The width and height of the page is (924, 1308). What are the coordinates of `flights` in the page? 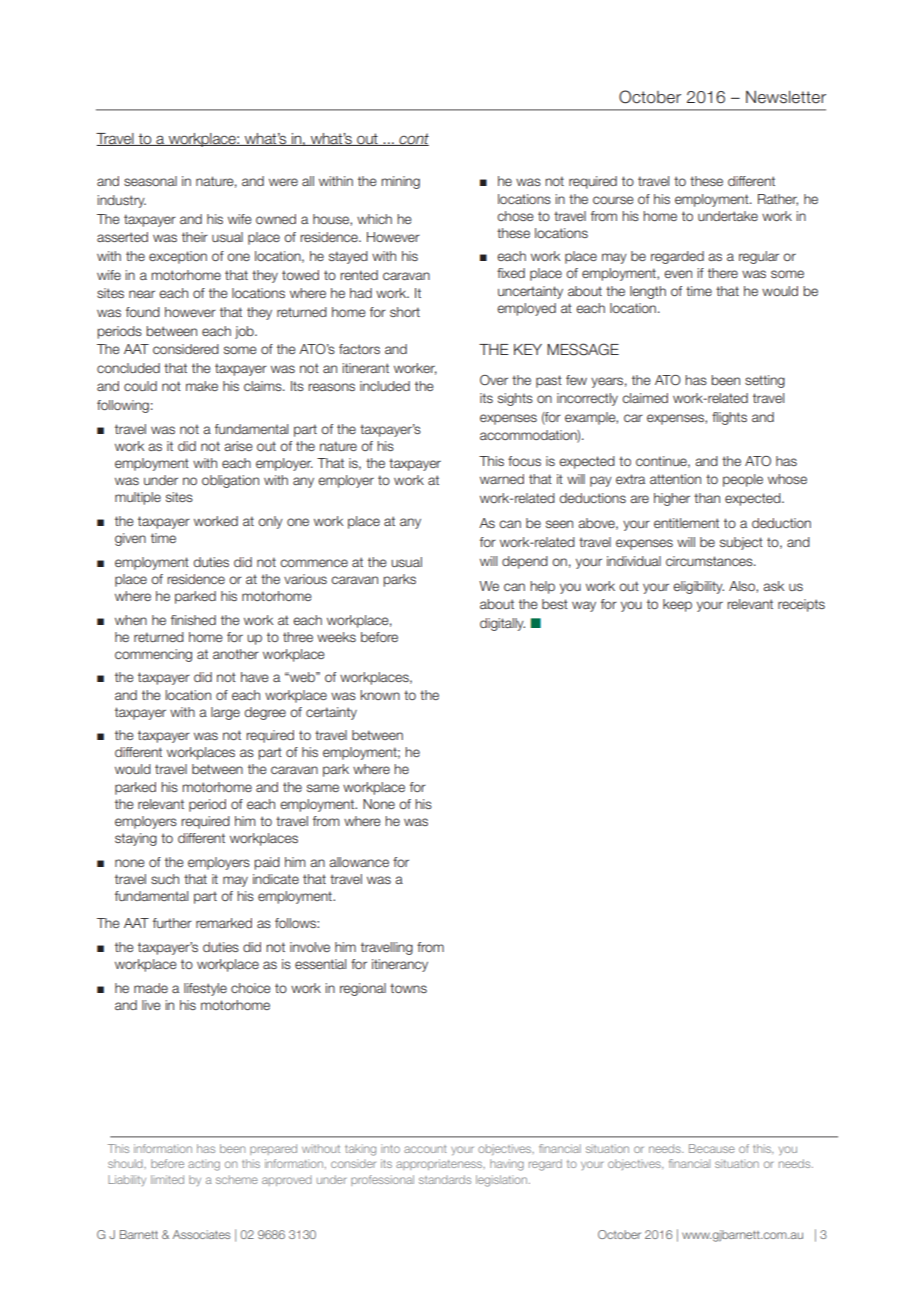 It's located at (729, 418).
